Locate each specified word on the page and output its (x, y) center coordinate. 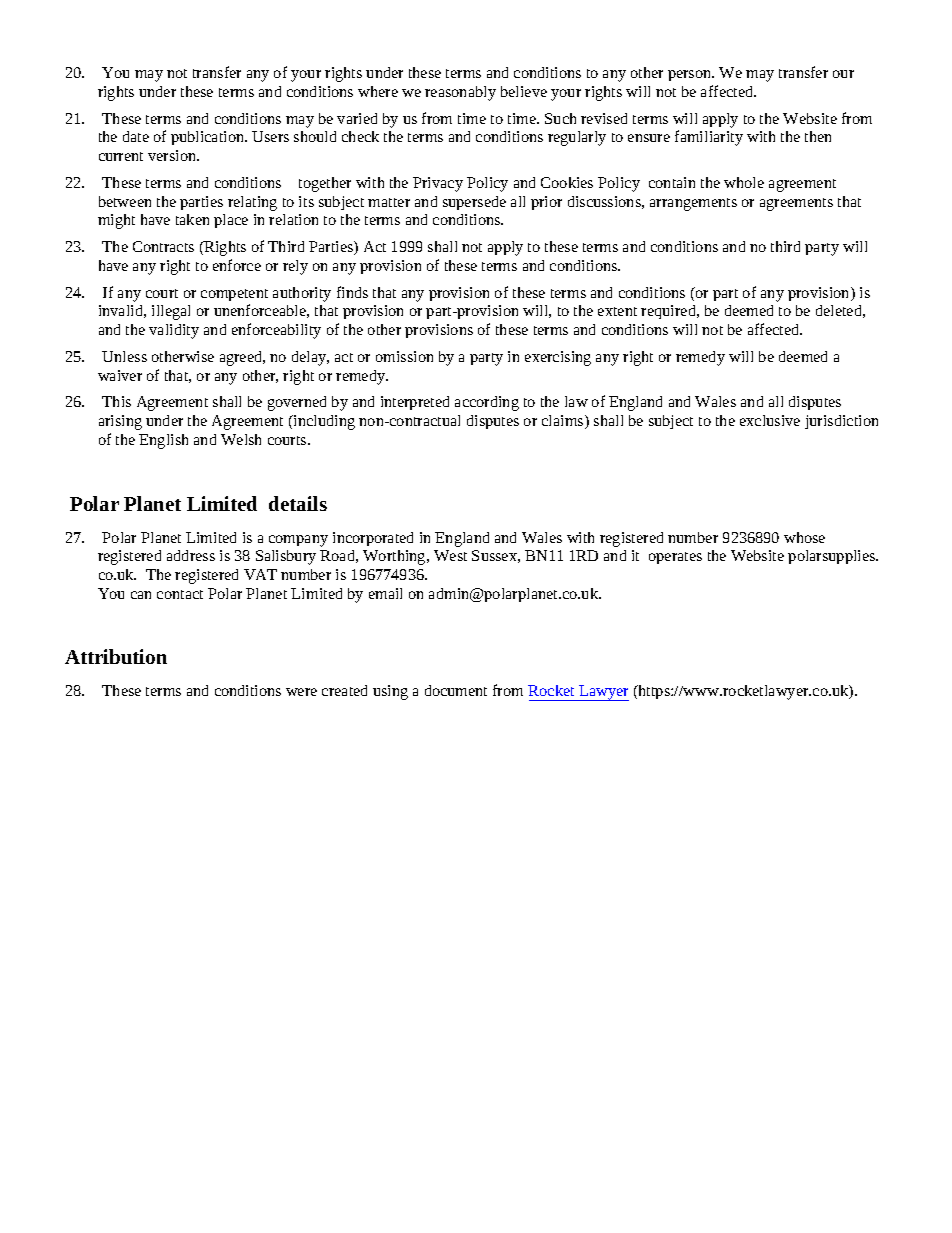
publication (209, 138)
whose (804, 537)
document (456, 690)
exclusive (770, 420)
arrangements (693, 204)
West (450, 555)
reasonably (460, 93)
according (487, 403)
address (191, 555)
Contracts (163, 246)
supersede (474, 203)
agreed (242, 358)
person (691, 75)
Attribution (116, 656)
